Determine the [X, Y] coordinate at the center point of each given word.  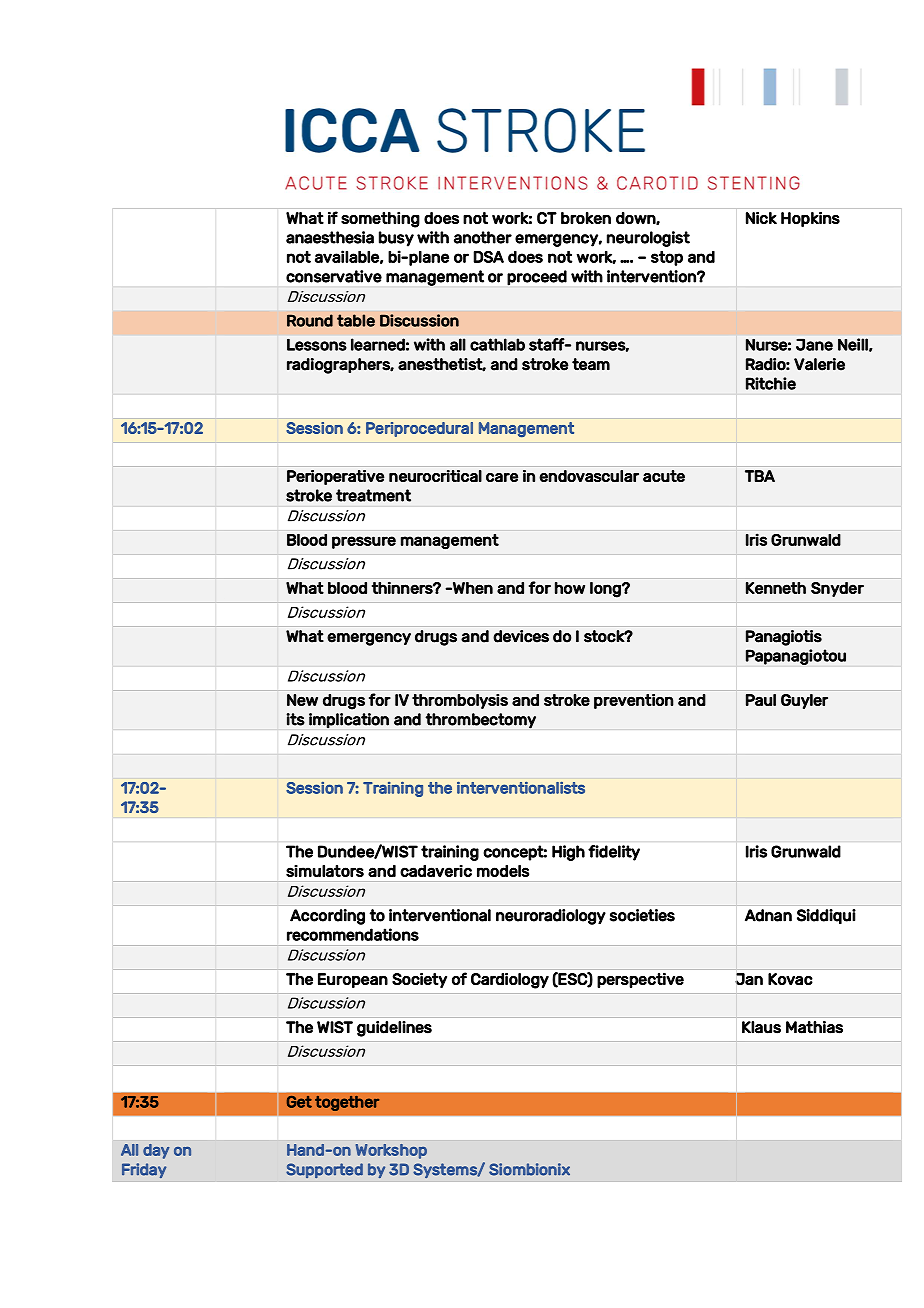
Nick [761, 218]
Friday [144, 1170]
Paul [761, 700]
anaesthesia [330, 237]
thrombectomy [480, 721]
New [302, 700]
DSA [488, 257]
